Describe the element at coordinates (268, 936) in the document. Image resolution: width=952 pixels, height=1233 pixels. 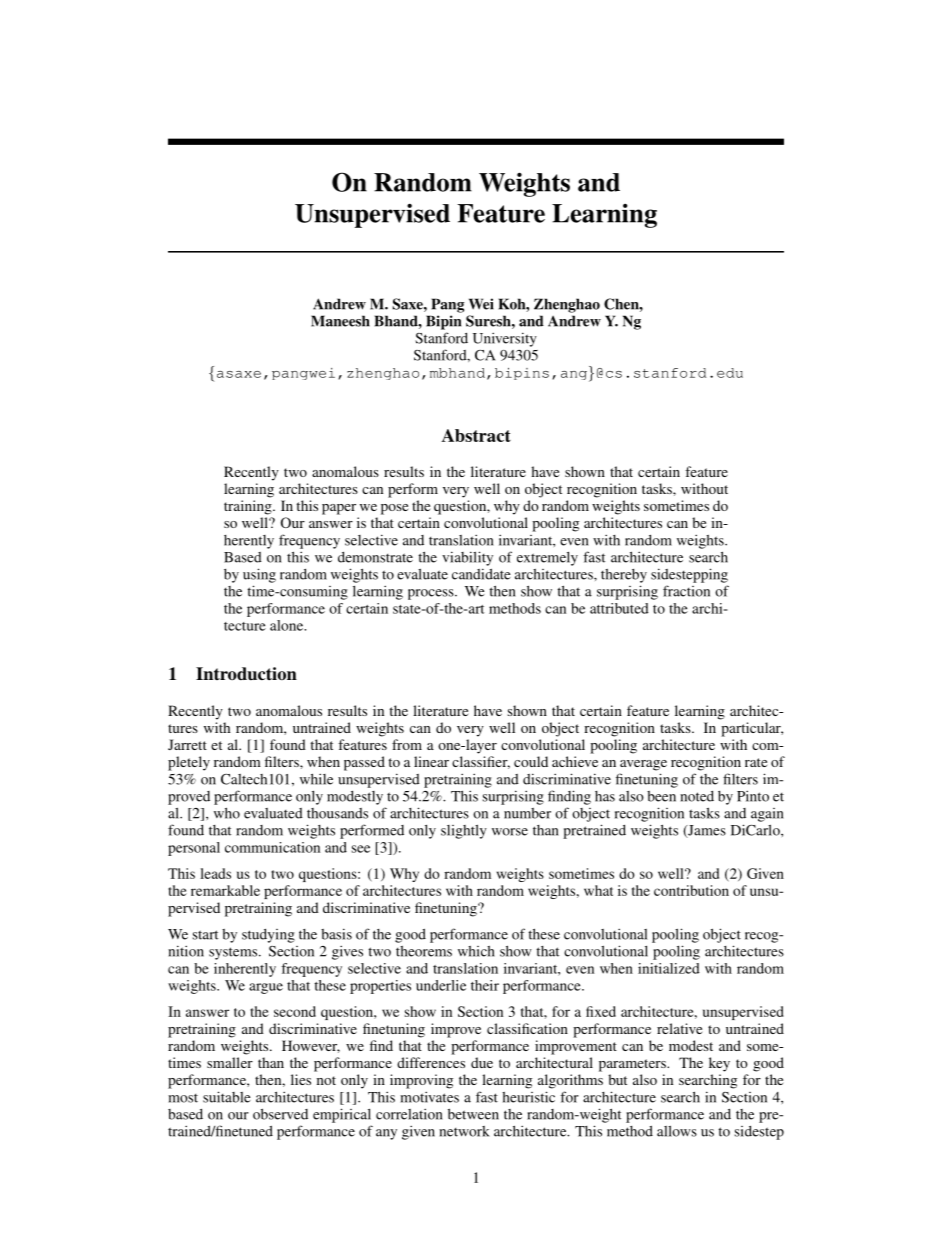
I see `studying` at that location.
